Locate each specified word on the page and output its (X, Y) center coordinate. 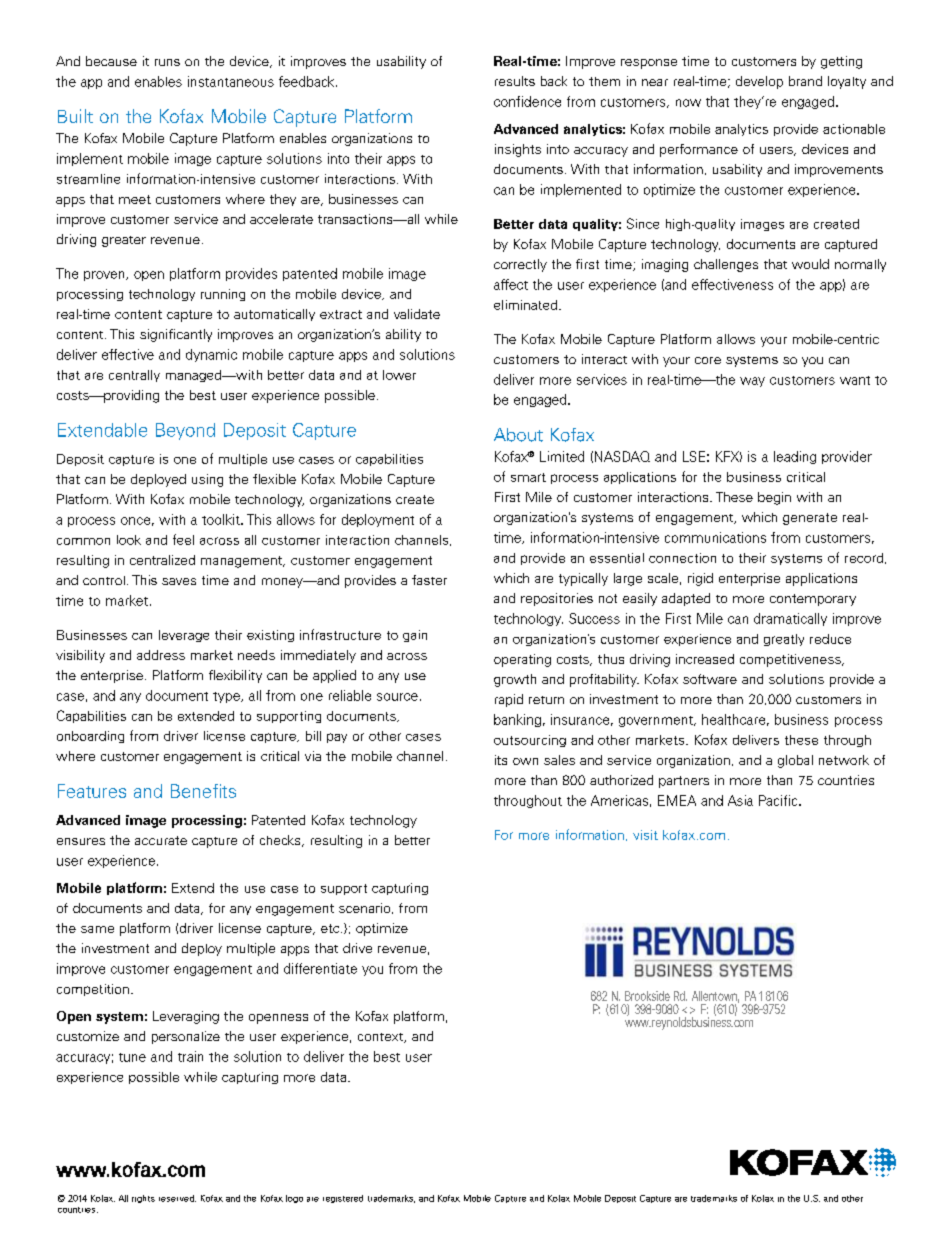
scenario (366, 908)
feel (183, 539)
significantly (176, 335)
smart (528, 477)
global (795, 761)
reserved (177, 1198)
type (227, 697)
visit (645, 835)
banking (517, 720)
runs (167, 62)
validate (417, 314)
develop (759, 82)
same (97, 929)
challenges (726, 265)
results (515, 81)
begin (774, 498)
